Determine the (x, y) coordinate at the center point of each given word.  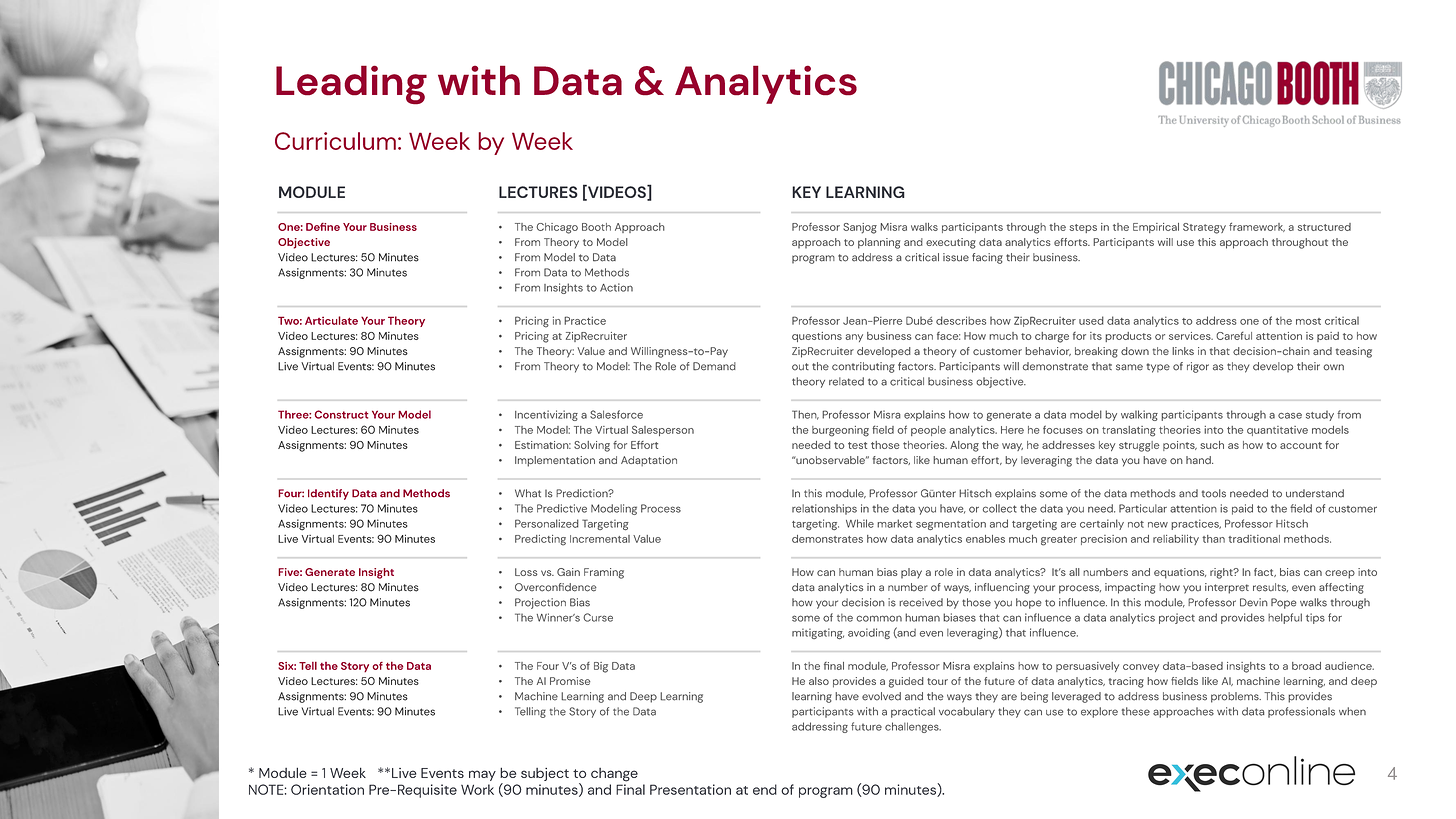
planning (879, 243)
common (879, 618)
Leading (351, 85)
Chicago (557, 228)
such (1212, 445)
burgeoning (840, 431)
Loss (526, 572)
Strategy (1204, 228)
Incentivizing (546, 415)
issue (956, 257)
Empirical (1156, 228)
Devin (1254, 602)
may (482, 775)
